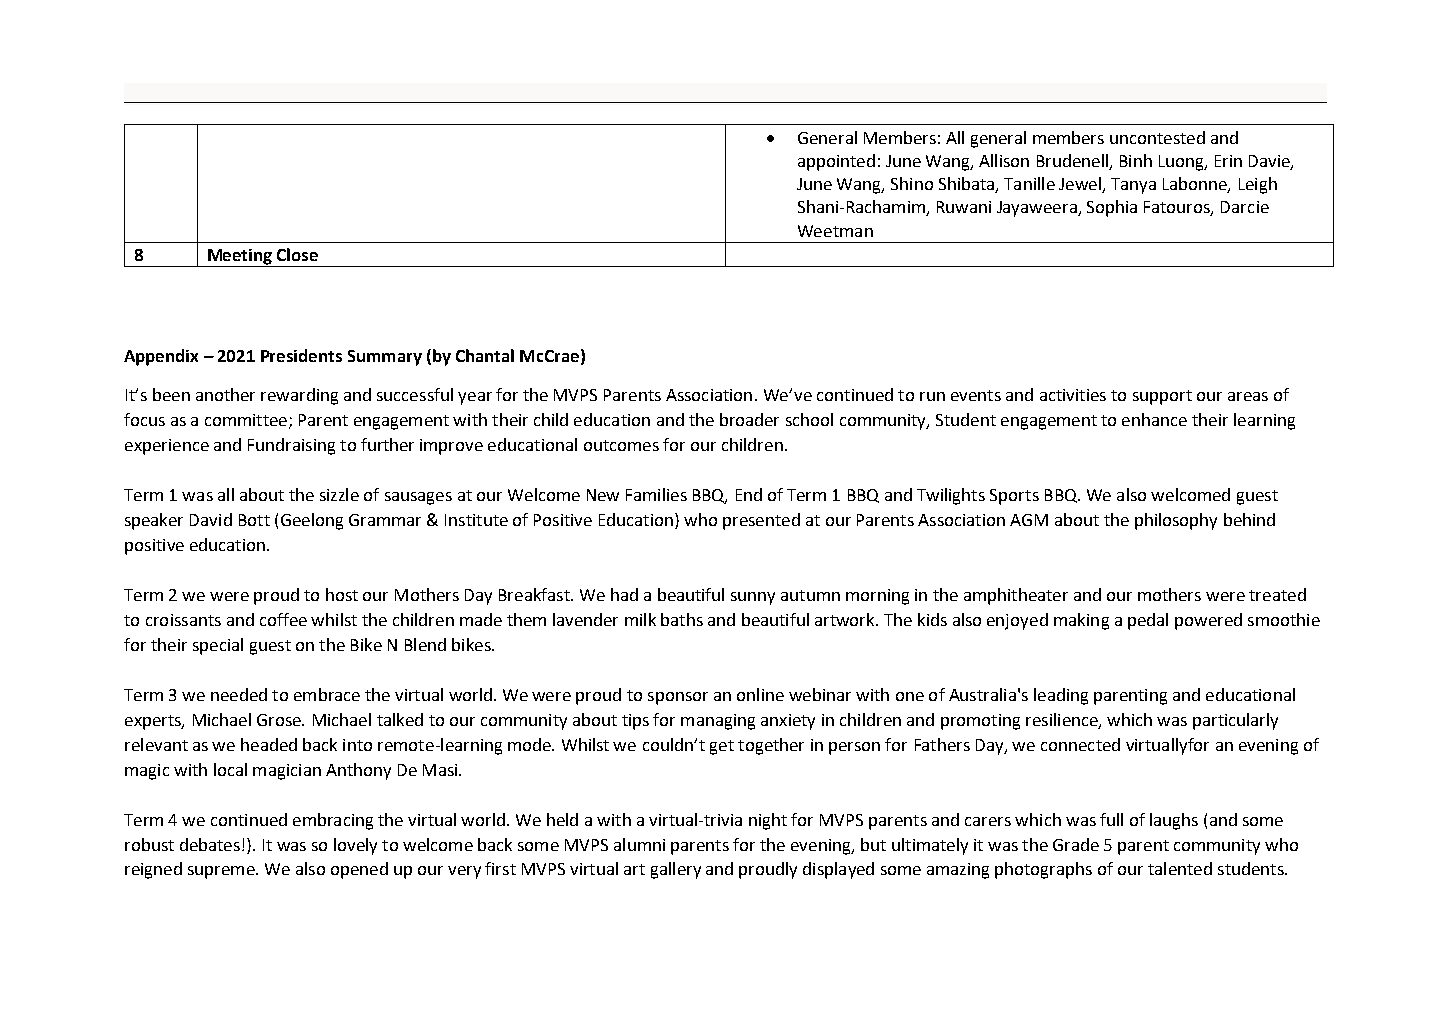  I want to click on debates, so click(210, 844).
